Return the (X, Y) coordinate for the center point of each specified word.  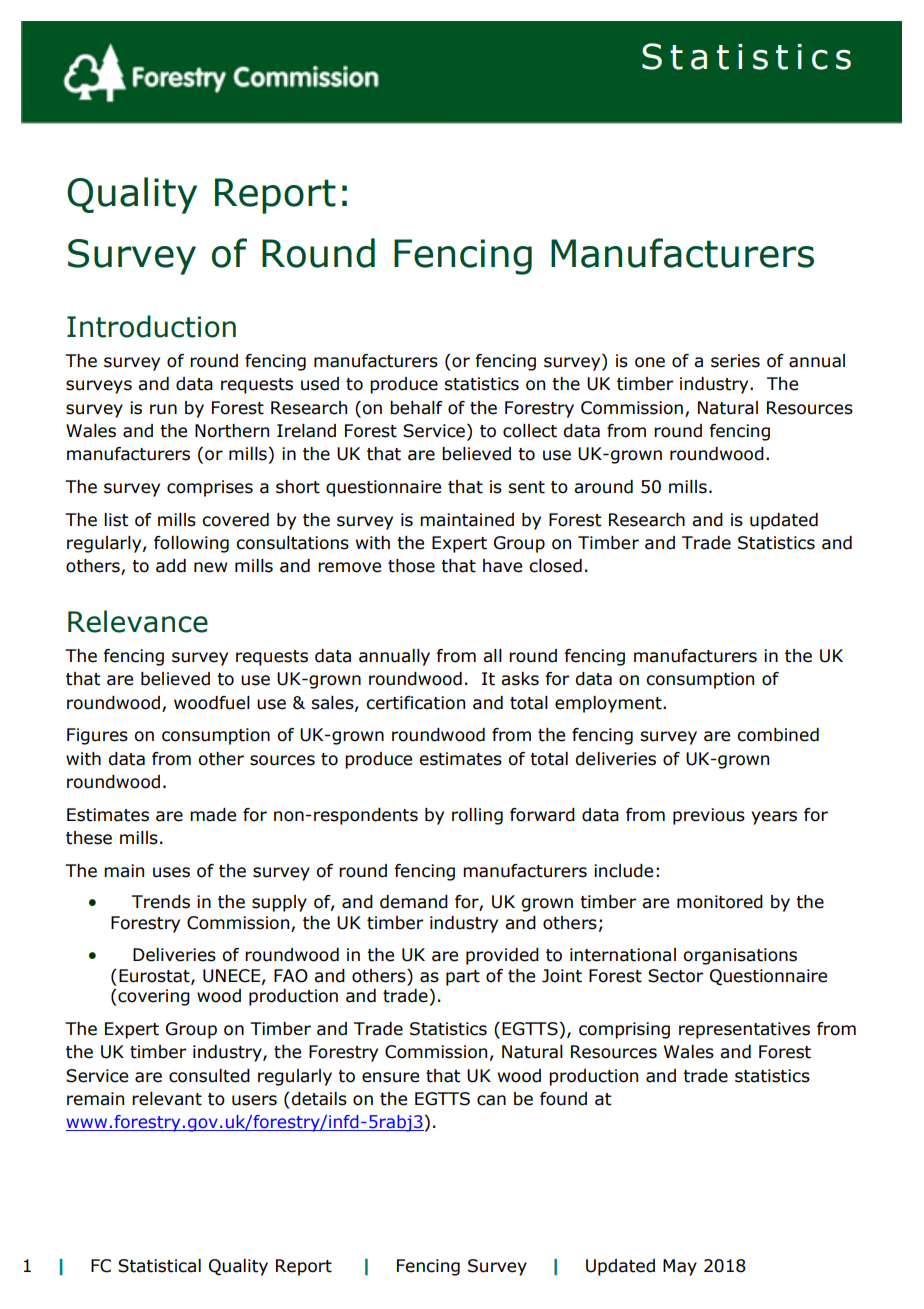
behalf (416, 408)
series (735, 361)
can (491, 1100)
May (680, 1267)
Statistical (159, 1266)
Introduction (151, 326)
